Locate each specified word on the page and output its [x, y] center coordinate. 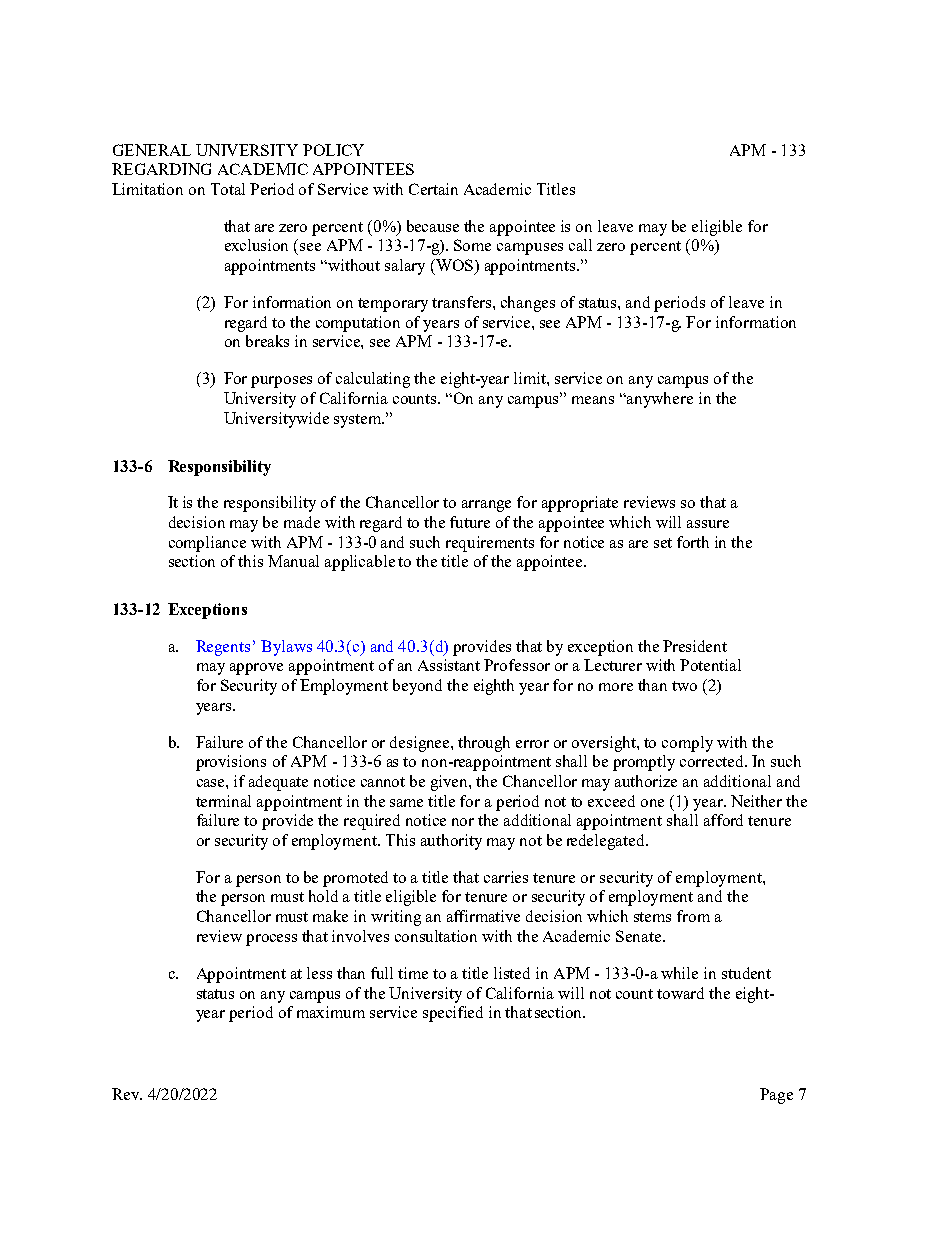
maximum [331, 1012]
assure [708, 524]
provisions [231, 763]
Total [228, 189]
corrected [713, 761]
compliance [207, 544]
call [580, 245]
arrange [486, 506]
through [484, 744]
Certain [433, 189]
